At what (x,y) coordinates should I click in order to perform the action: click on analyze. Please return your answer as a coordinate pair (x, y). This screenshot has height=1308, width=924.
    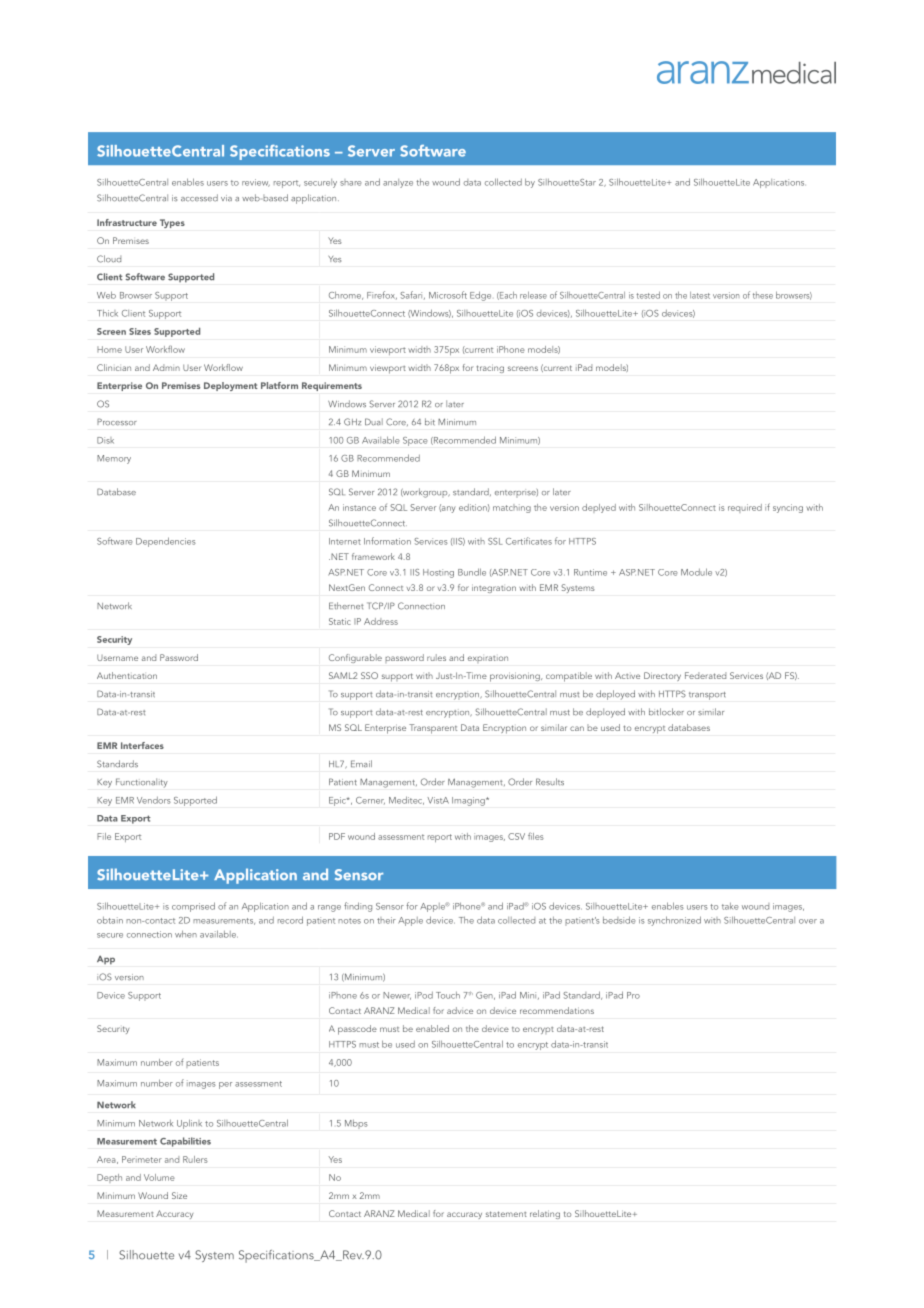
    Looking at the image, I should click on (398, 183).
